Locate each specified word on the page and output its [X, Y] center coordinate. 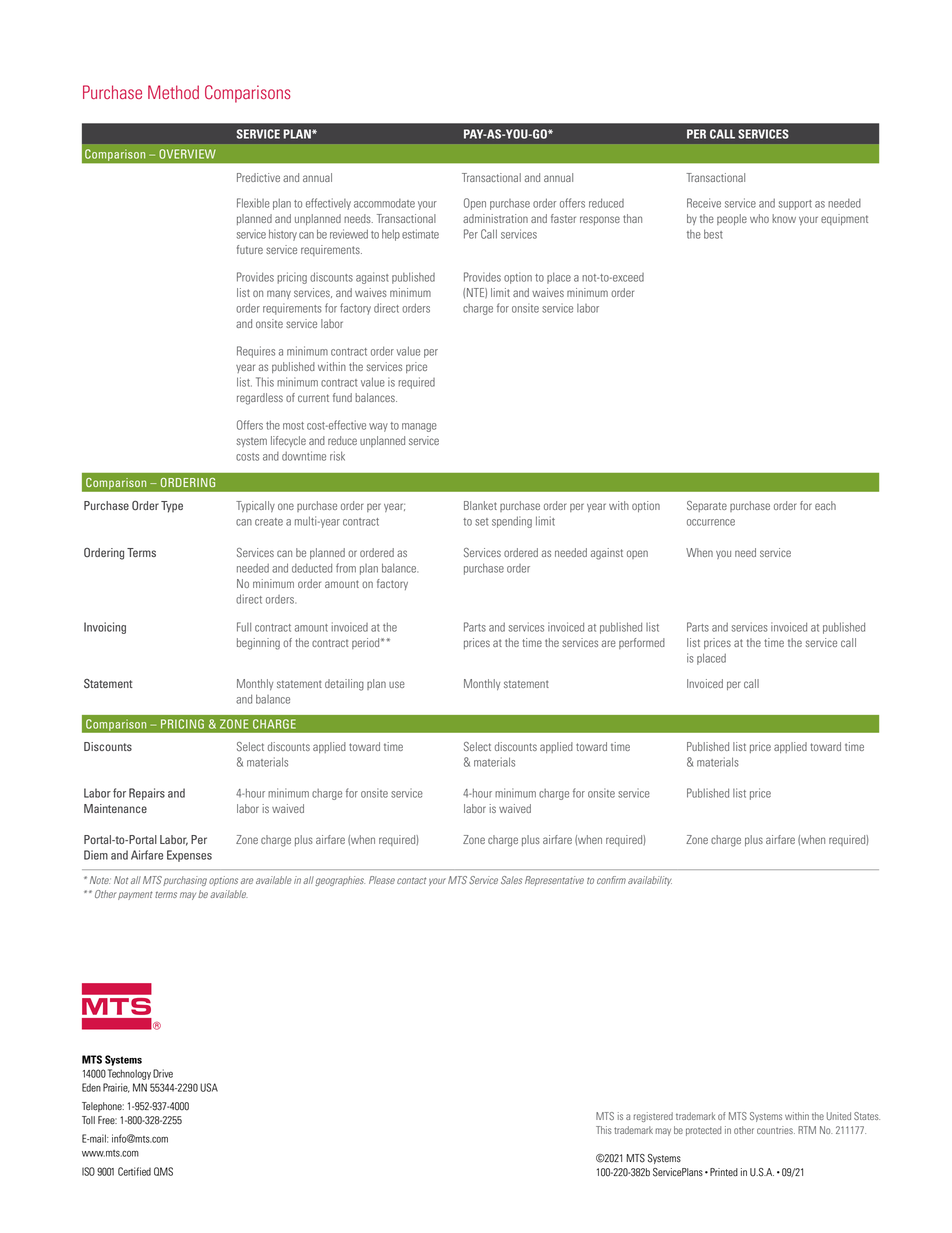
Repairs [147, 794]
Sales [512, 880]
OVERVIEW [187, 154]
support [795, 205]
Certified [134, 1171]
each [825, 505]
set [481, 522]
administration [495, 218]
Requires [256, 352]
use [397, 684]
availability [650, 881]
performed [642, 643]
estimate [420, 234]
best [713, 234]
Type [172, 507]
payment [135, 895]
